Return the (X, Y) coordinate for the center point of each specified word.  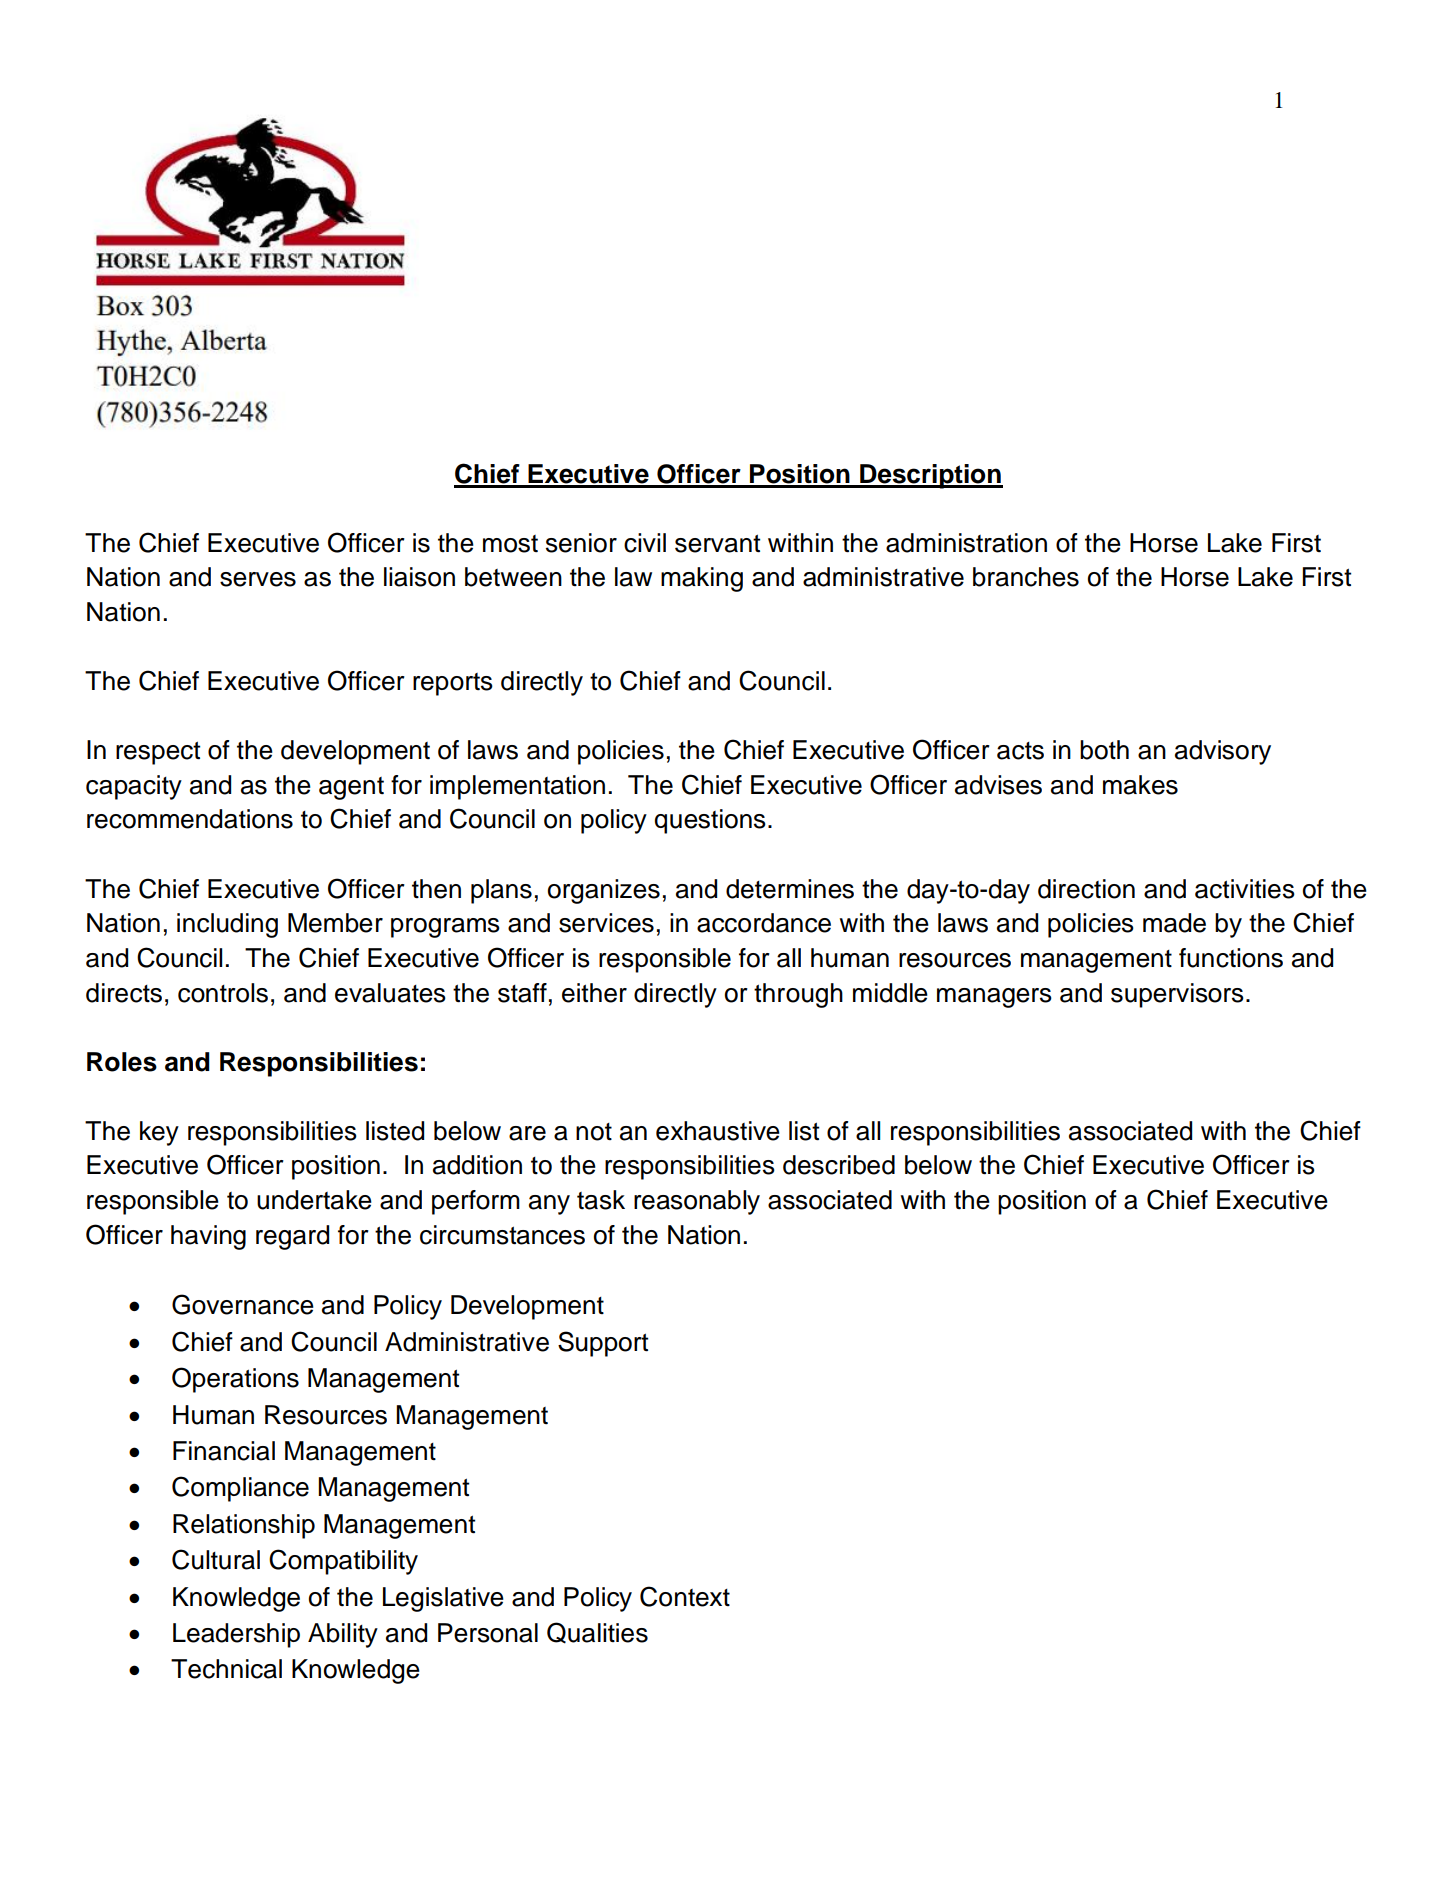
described (839, 1165)
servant (717, 543)
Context (685, 1596)
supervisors (1177, 995)
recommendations (190, 819)
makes (1140, 785)
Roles (122, 1062)
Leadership (236, 1635)
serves (258, 579)
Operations (235, 1380)
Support (603, 1344)
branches (1026, 577)
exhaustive (718, 1131)
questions (710, 821)
